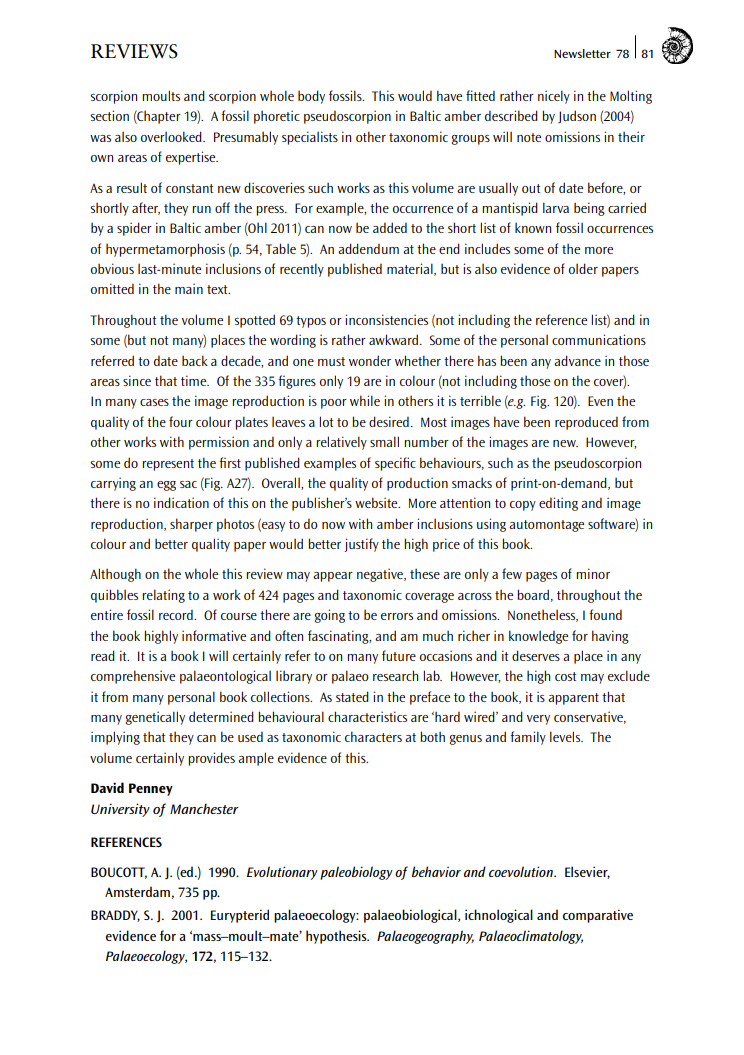  What do you see at coordinates (311, 97) in the screenshot?
I see `body` at bounding box center [311, 97].
